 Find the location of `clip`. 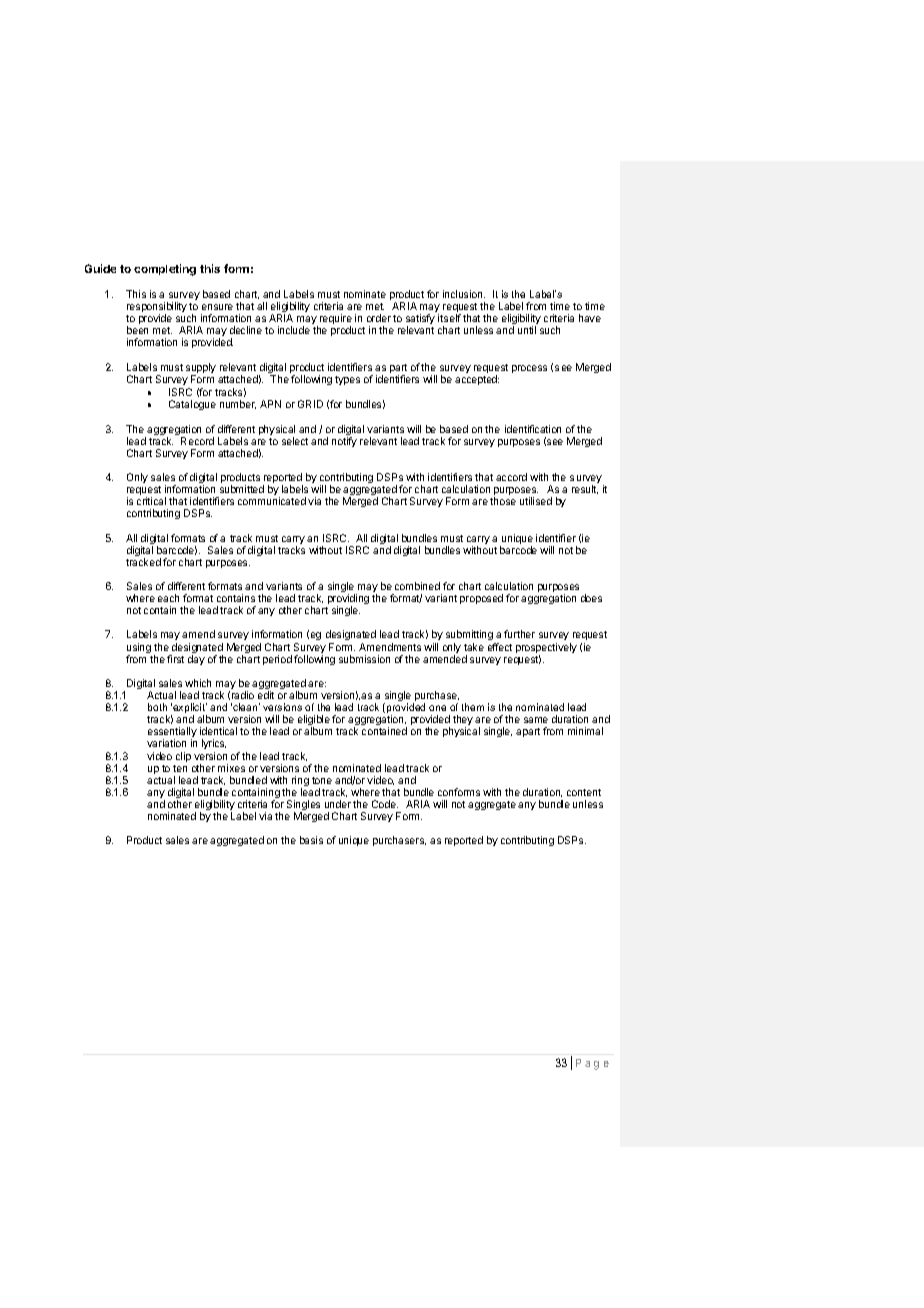

clip is located at coordinates (183, 757).
